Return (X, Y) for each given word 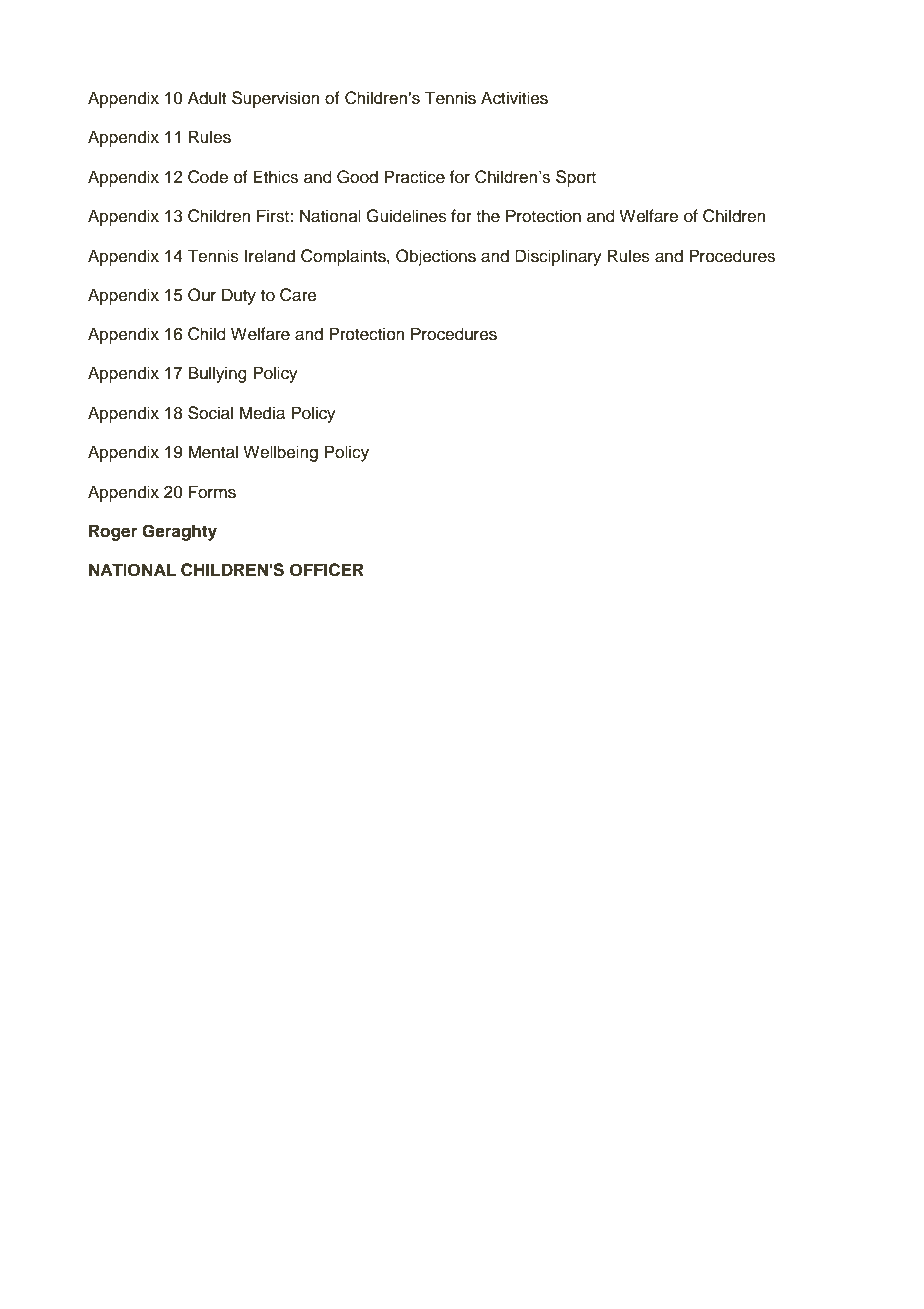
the (488, 216)
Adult (207, 98)
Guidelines (406, 216)
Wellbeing (280, 453)
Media (262, 413)
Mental (213, 452)
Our (202, 295)
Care (298, 295)
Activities (514, 98)
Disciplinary (558, 257)
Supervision (276, 99)
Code (208, 177)
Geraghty (179, 532)
